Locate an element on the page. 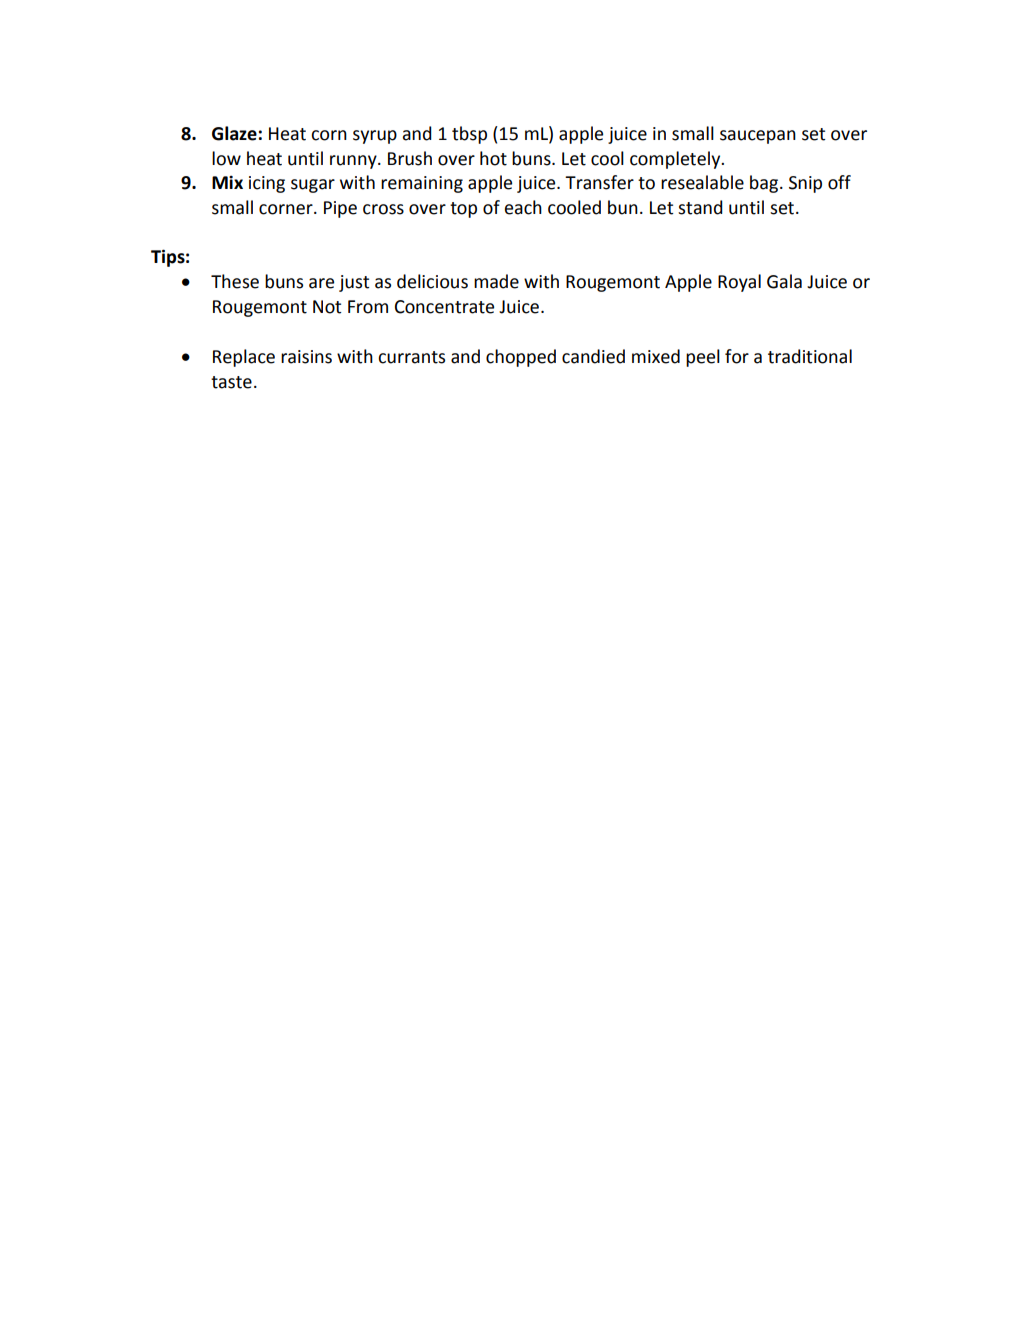  for is located at coordinates (737, 356).
